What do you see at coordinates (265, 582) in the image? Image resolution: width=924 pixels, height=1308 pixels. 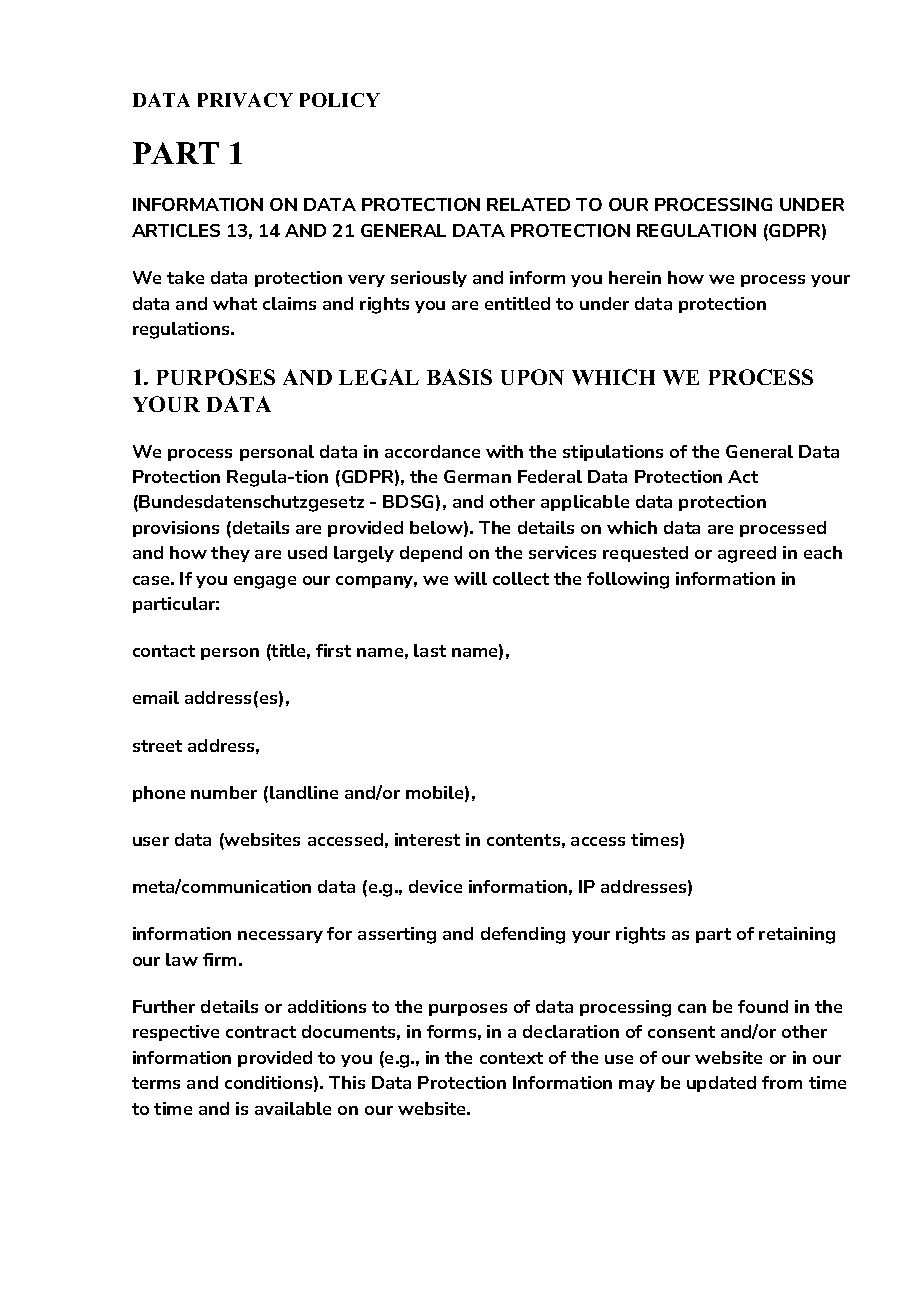 I see `engage` at bounding box center [265, 582].
